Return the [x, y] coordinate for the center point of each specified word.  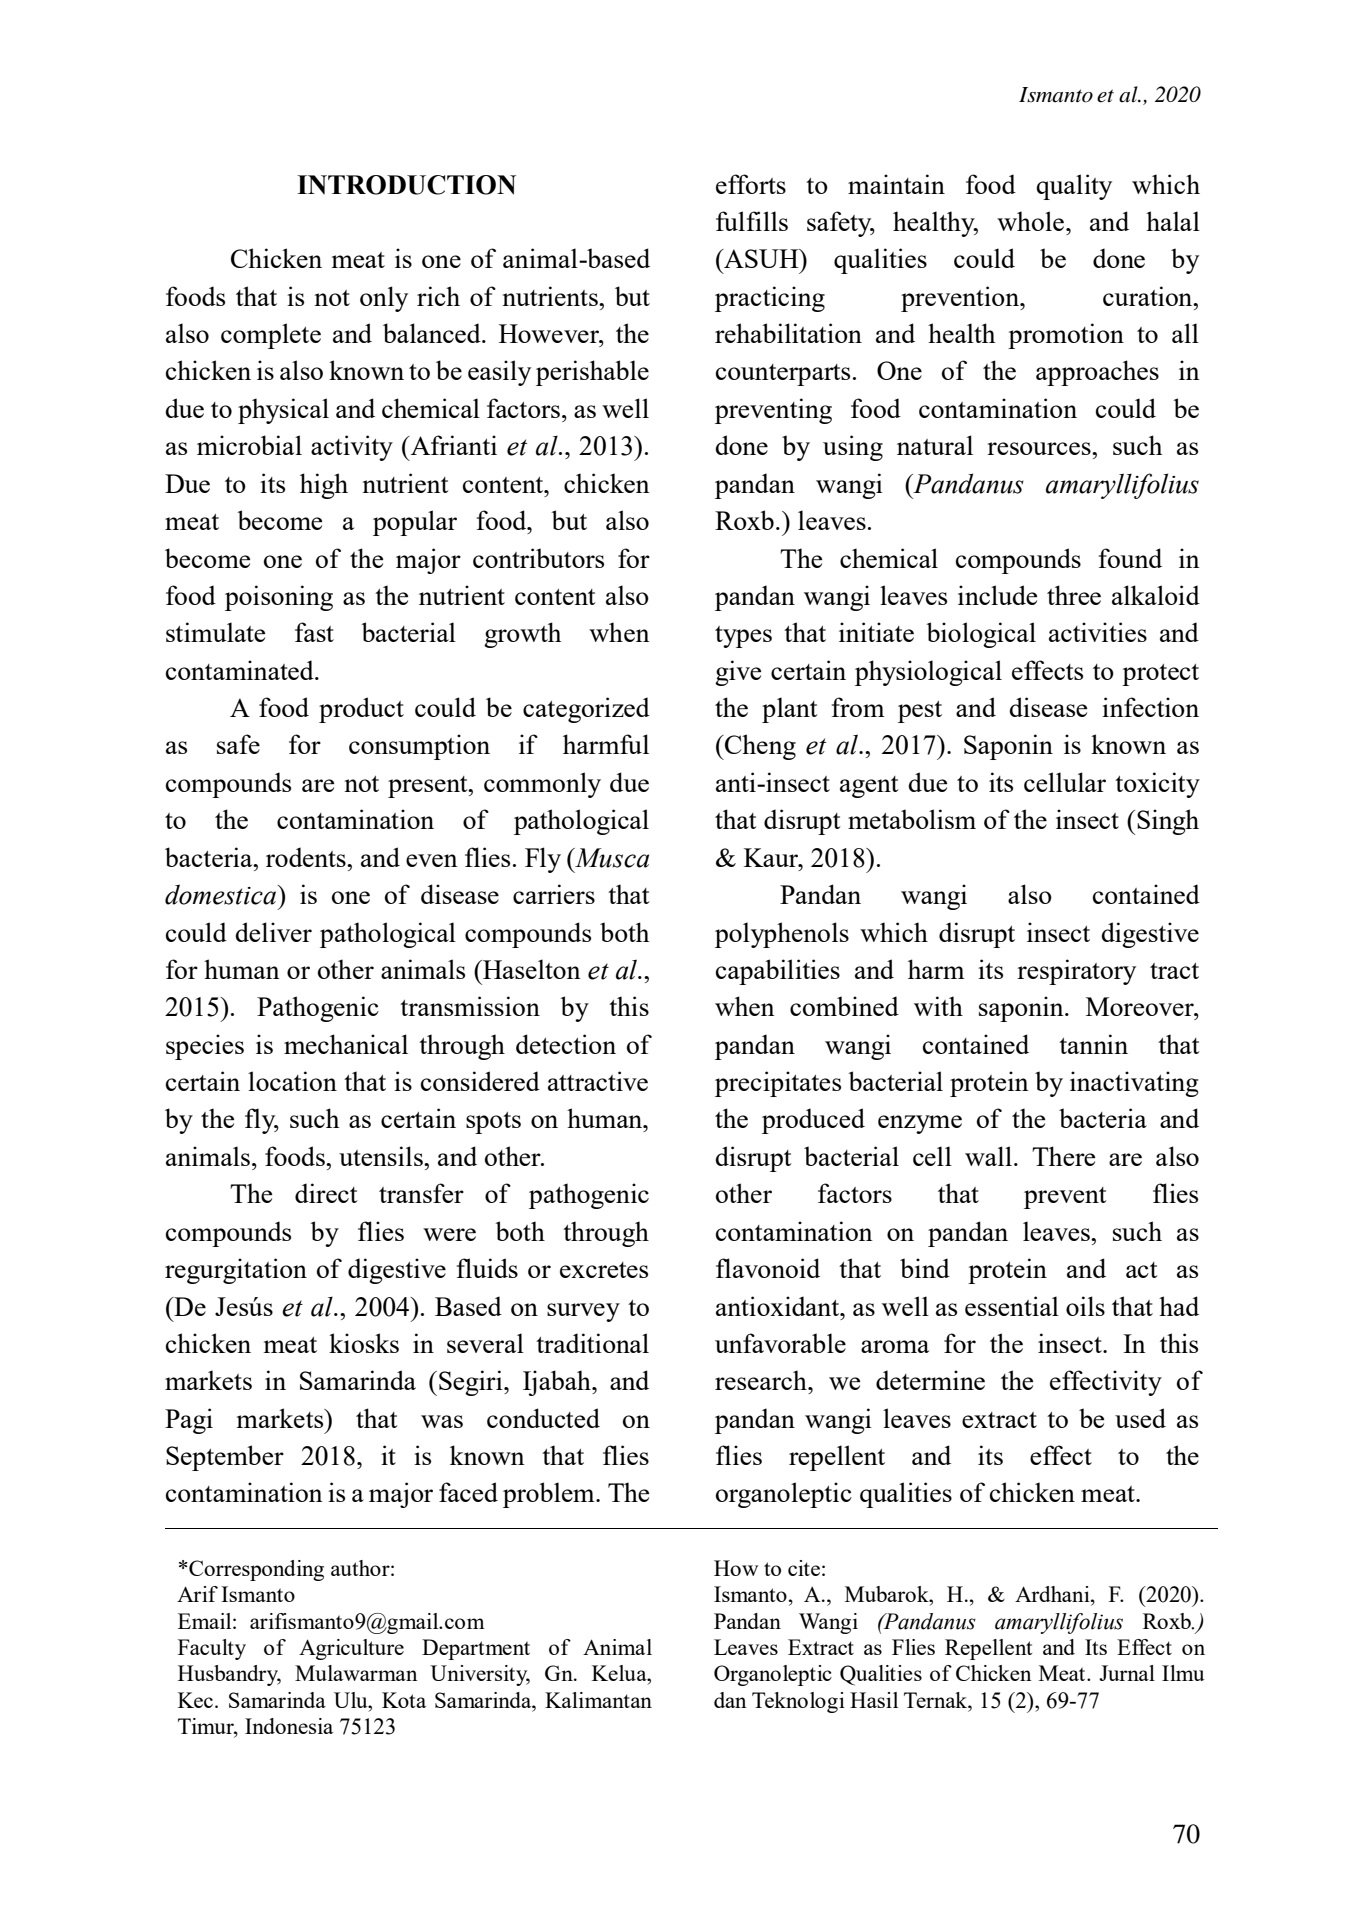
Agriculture [351, 1649]
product [361, 710]
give [738, 673]
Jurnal [1127, 1673]
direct [326, 1193]
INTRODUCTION [406, 185]
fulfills [752, 221]
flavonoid [768, 1268]
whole [1030, 221]
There [1063, 1156]
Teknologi [798, 1702]
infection [1150, 707]
